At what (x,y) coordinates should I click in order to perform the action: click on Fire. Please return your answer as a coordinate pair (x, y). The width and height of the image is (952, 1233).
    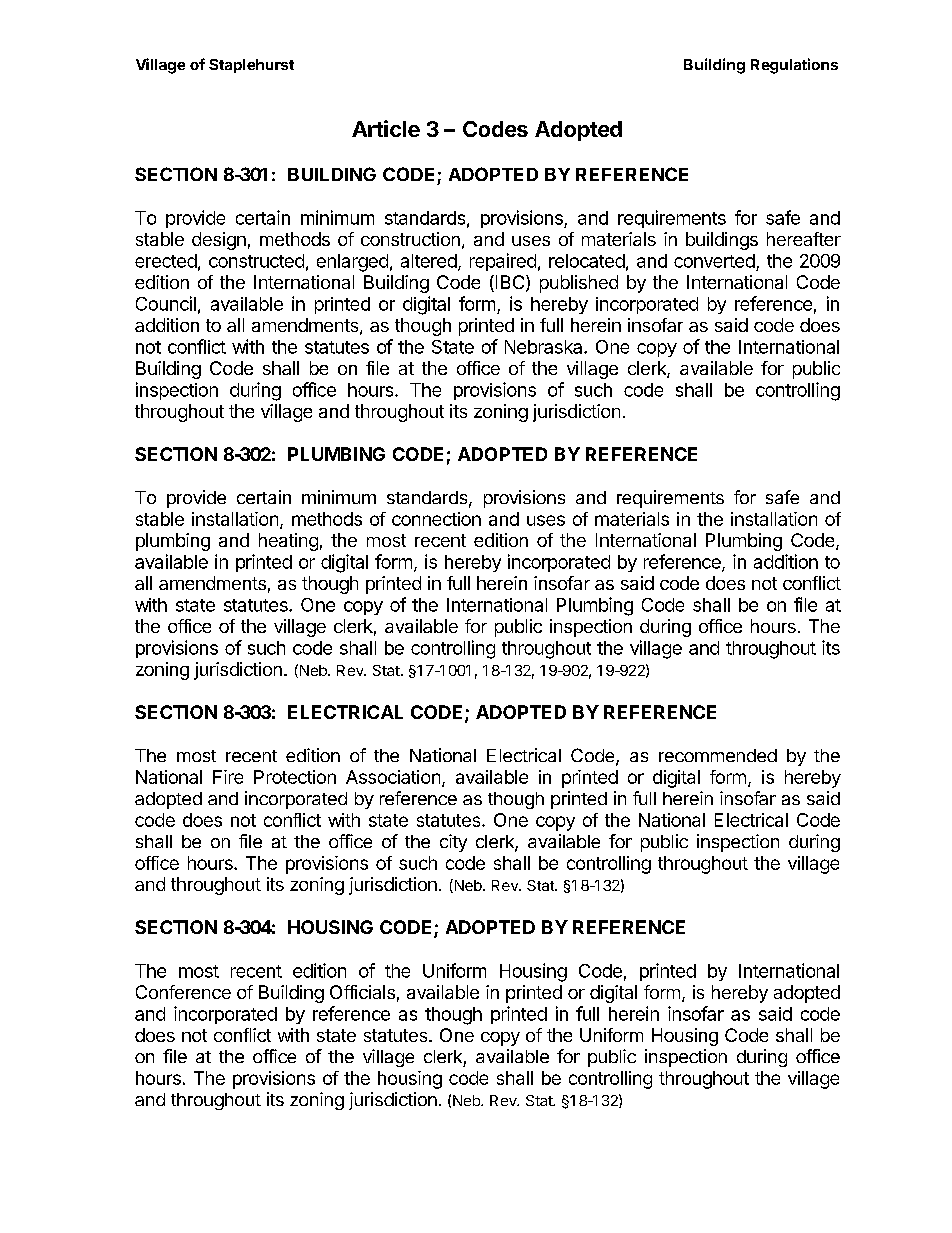
    Looking at the image, I should click on (228, 777).
